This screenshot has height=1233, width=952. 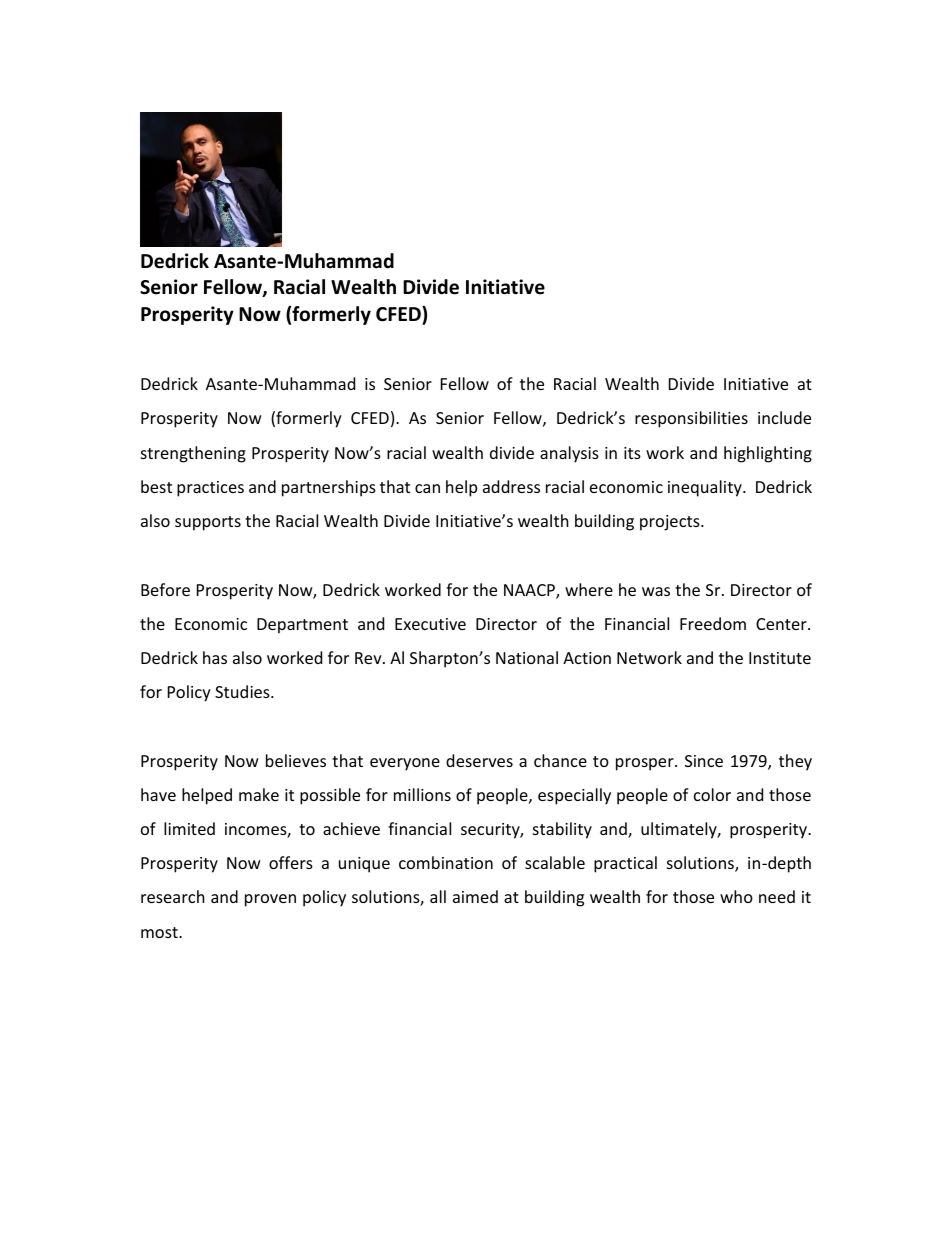 What do you see at coordinates (691, 419) in the screenshot?
I see `responsibilities` at bounding box center [691, 419].
